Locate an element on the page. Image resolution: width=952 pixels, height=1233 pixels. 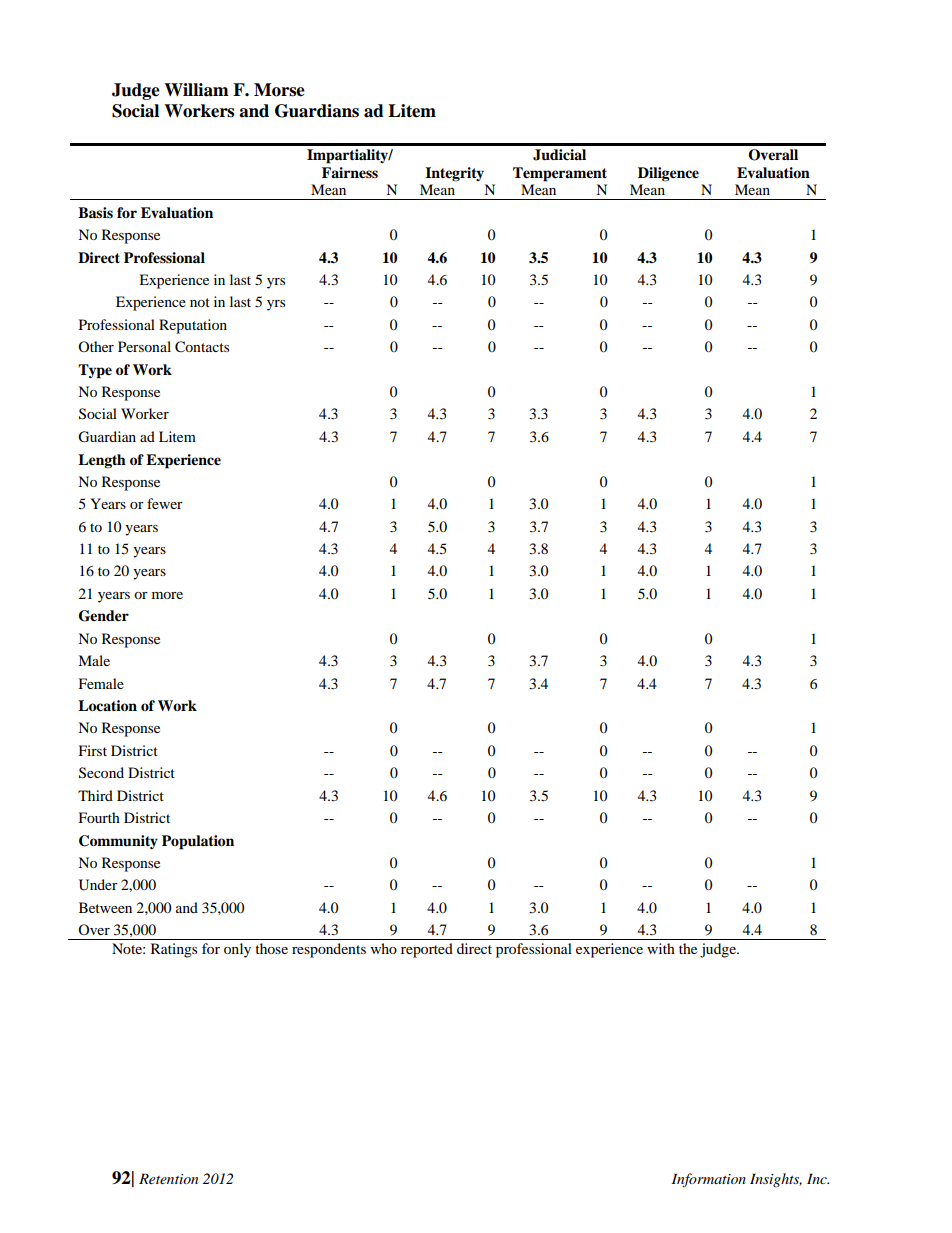
William is located at coordinates (196, 90).
